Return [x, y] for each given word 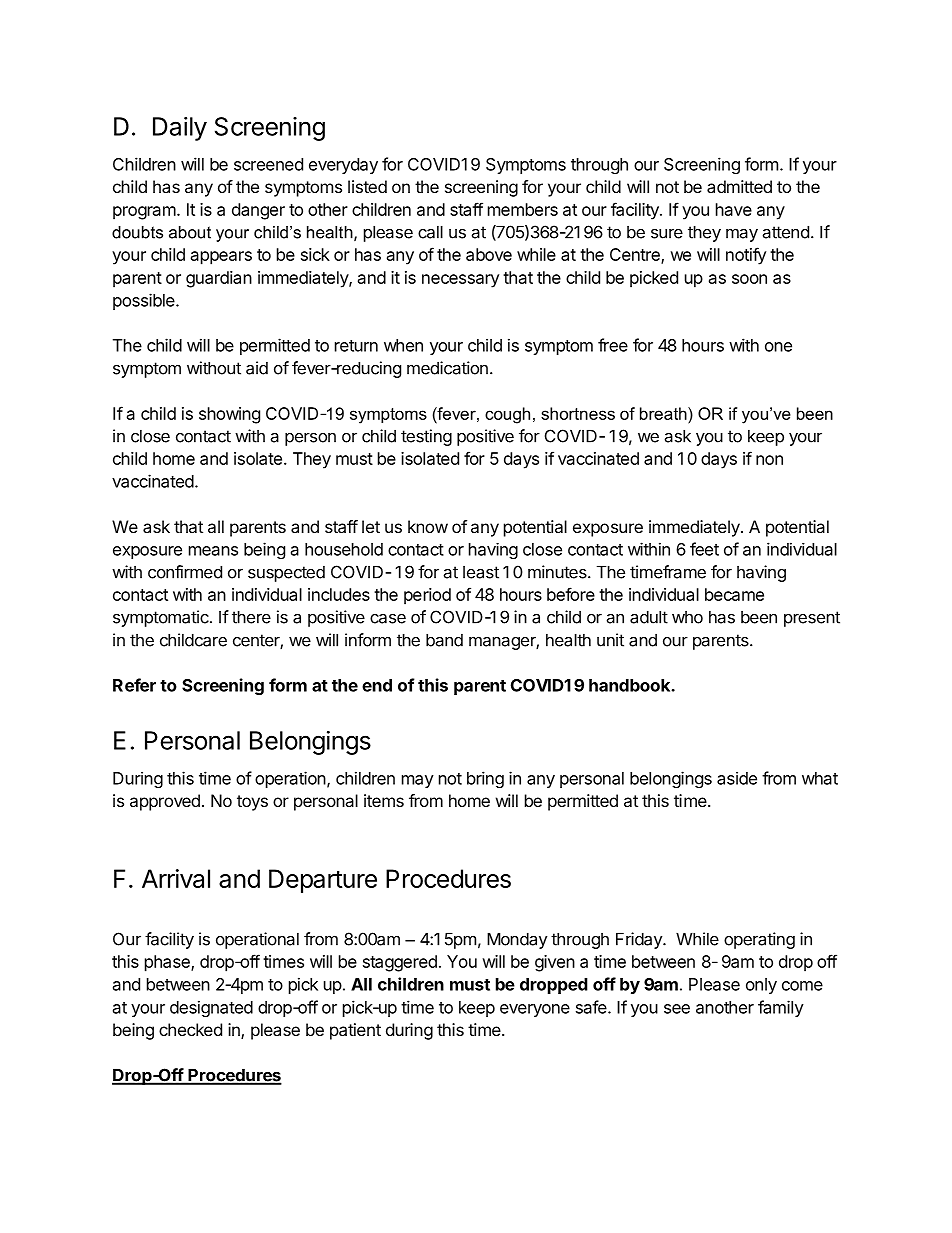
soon [749, 279]
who [687, 617]
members [523, 209]
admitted [739, 186]
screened [268, 164]
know [428, 526]
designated [211, 1008]
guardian [219, 279]
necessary [460, 281]
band [444, 640]
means [213, 551]
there [251, 617]
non [769, 460]
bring [485, 779]
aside [737, 778]
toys [252, 803]
